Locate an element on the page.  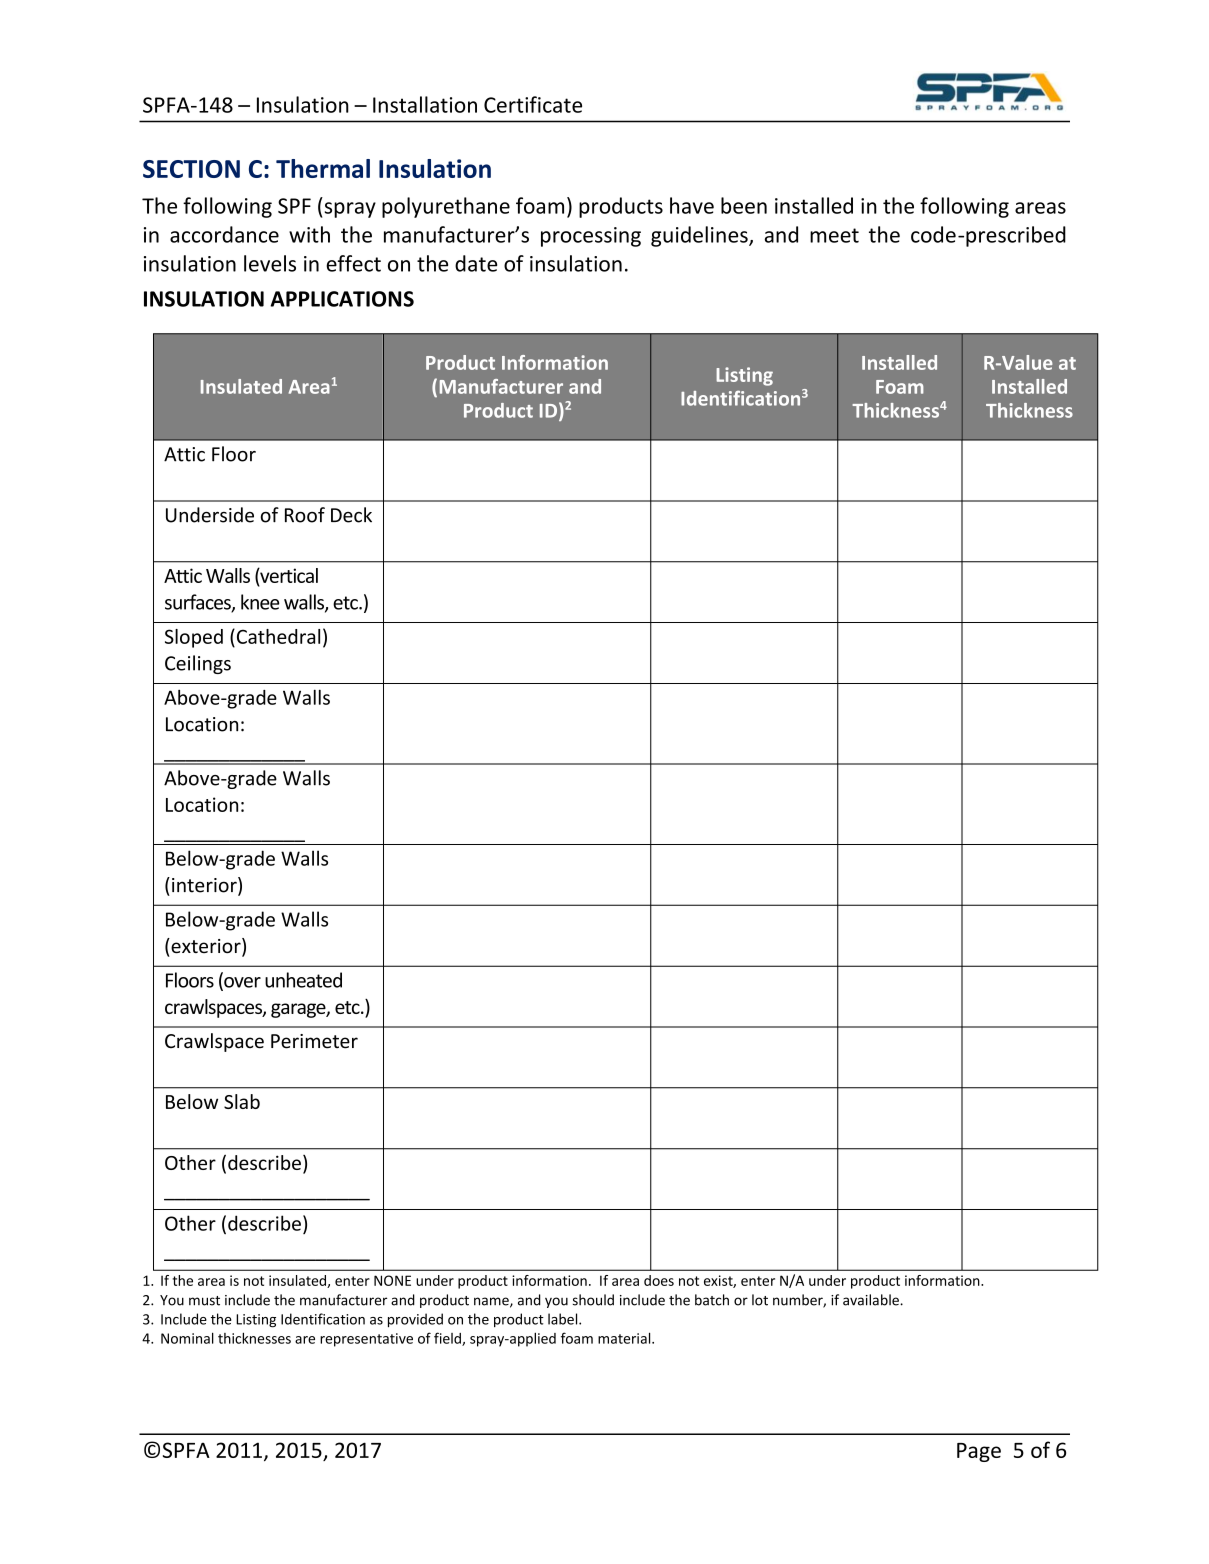
unheated is located at coordinates (303, 980).
